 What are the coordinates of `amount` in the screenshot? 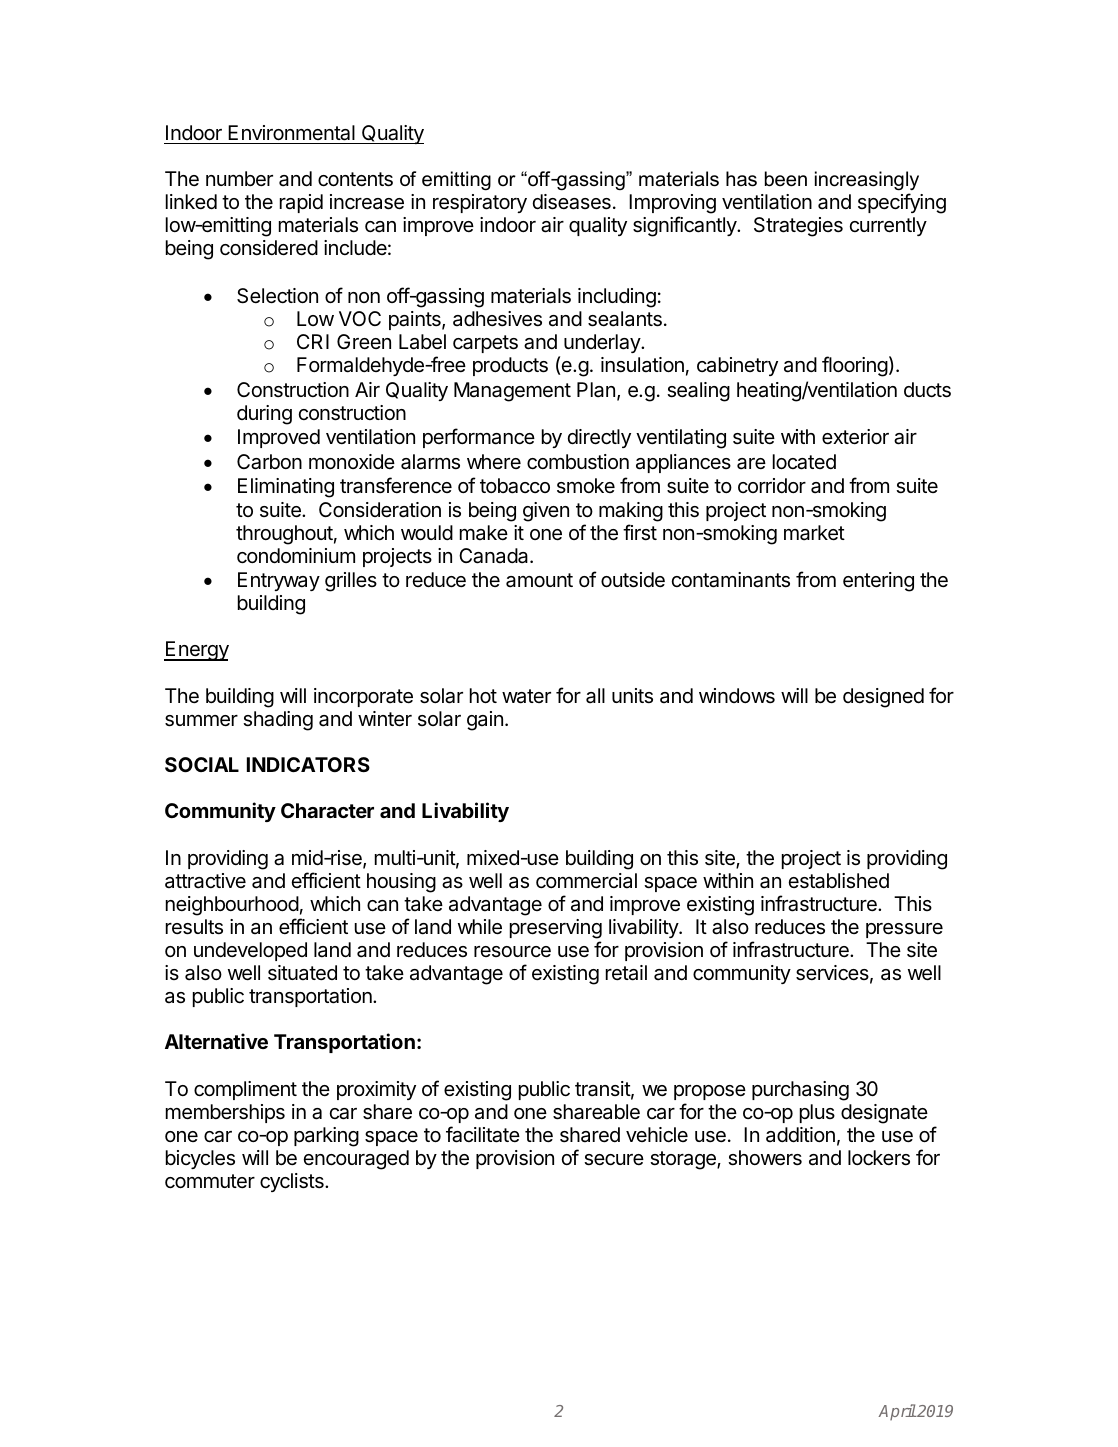 It's located at (539, 580).
